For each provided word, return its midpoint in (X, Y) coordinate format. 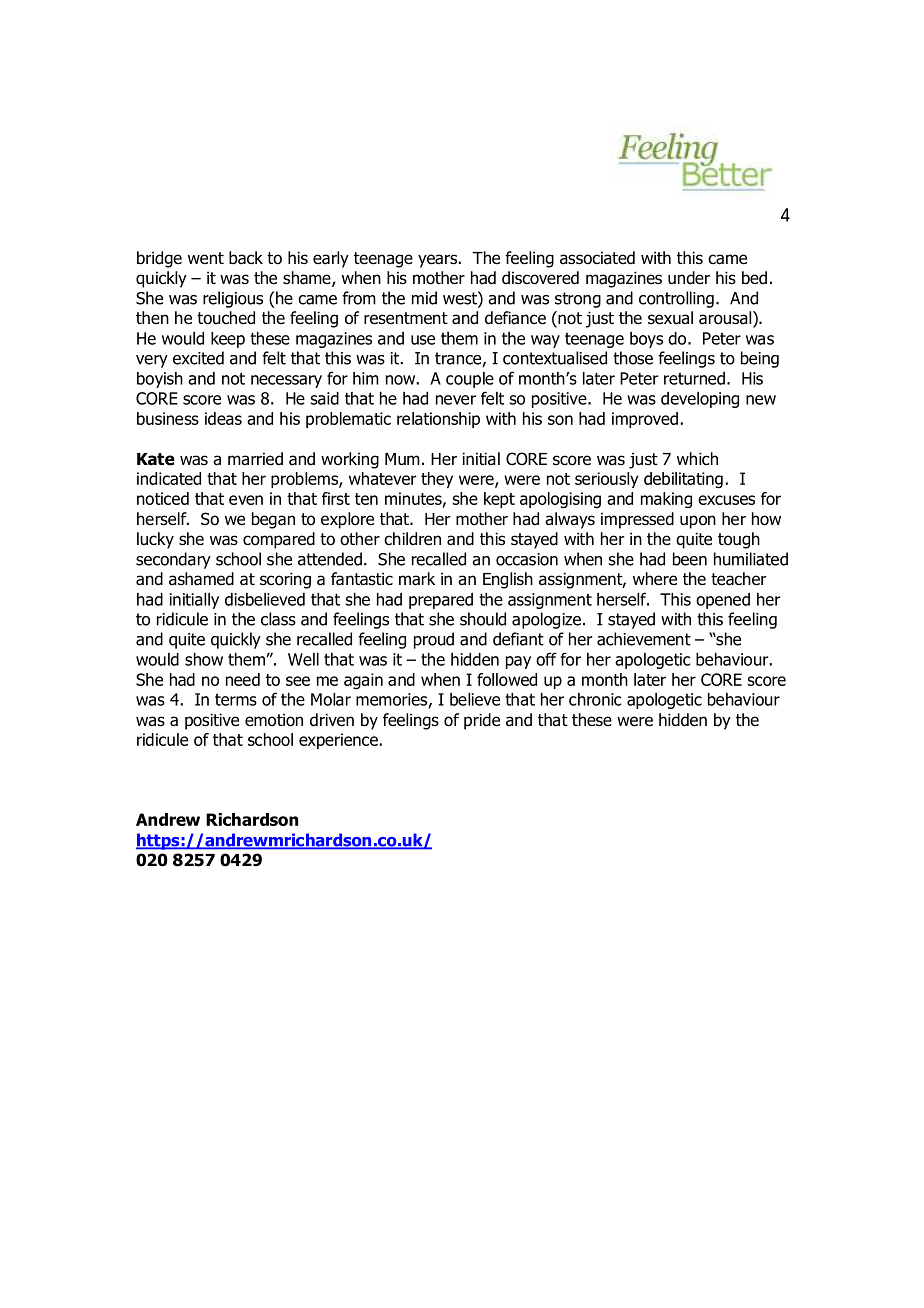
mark (417, 579)
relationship (438, 420)
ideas (223, 418)
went (206, 258)
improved (645, 420)
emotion (274, 720)
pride (482, 721)
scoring (285, 580)
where (655, 579)
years (438, 261)
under (689, 278)
